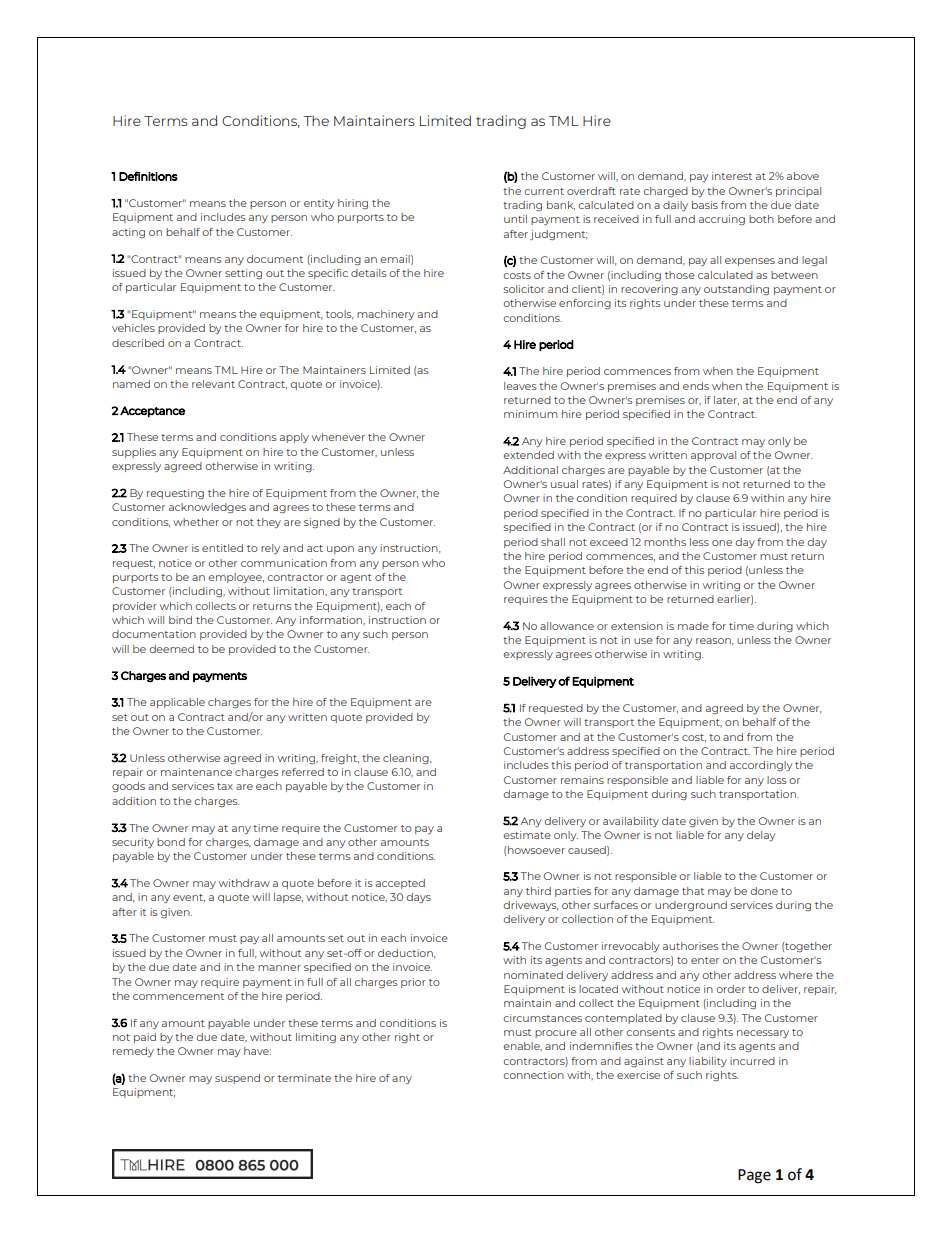  What do you see at coordinates (528, 455) in the screenshot?
I see `extended` at bounding box center [528, 455].
